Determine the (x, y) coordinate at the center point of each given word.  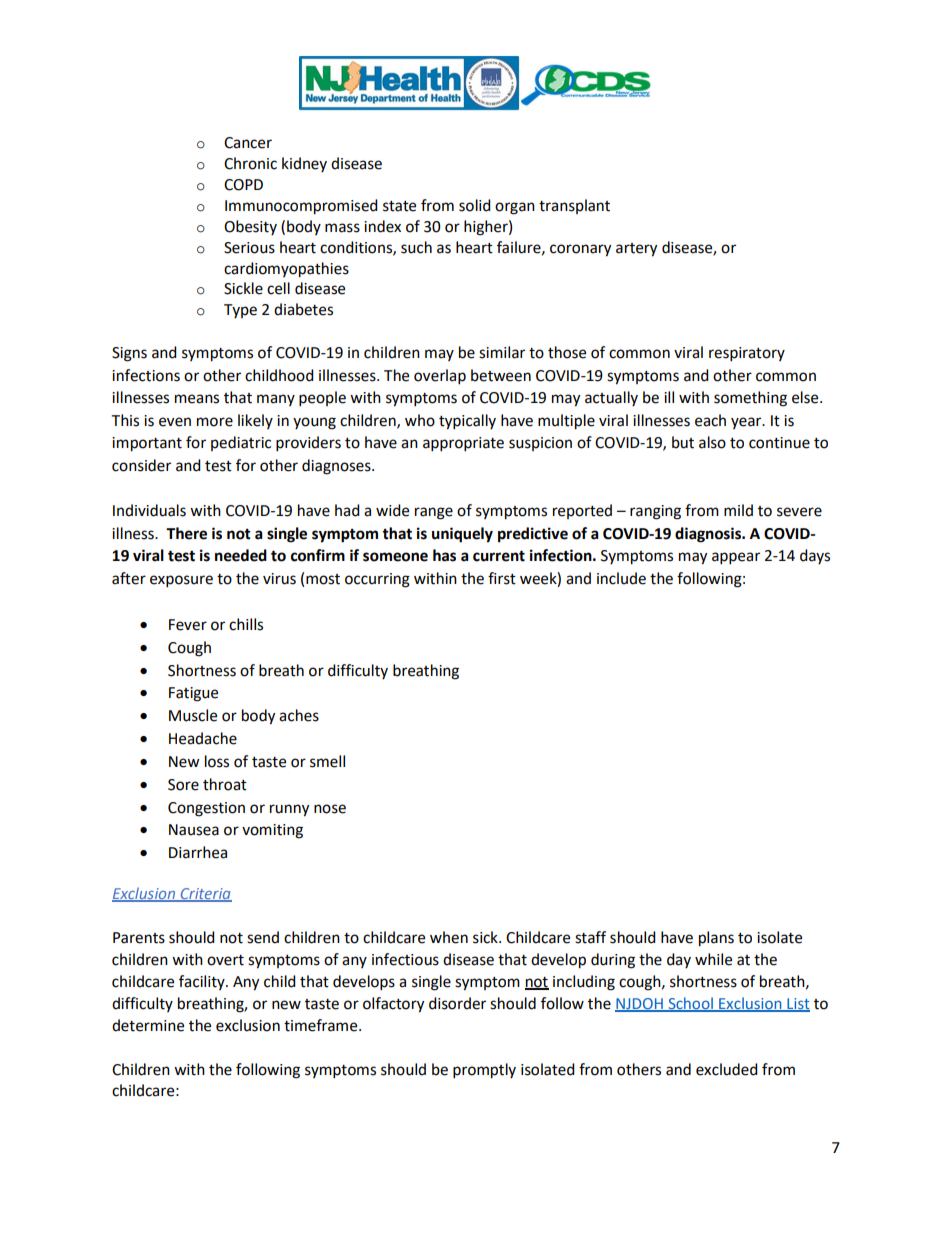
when (449, 937)
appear (736, 558)
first (502, 578)
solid (475, 205)
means (197, 399)
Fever (188, 625)
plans (716, 939)
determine (148, 1025)
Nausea (194, 830)
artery (636, 250)
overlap (440, 377)
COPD (243, 185)
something (750, 399)
